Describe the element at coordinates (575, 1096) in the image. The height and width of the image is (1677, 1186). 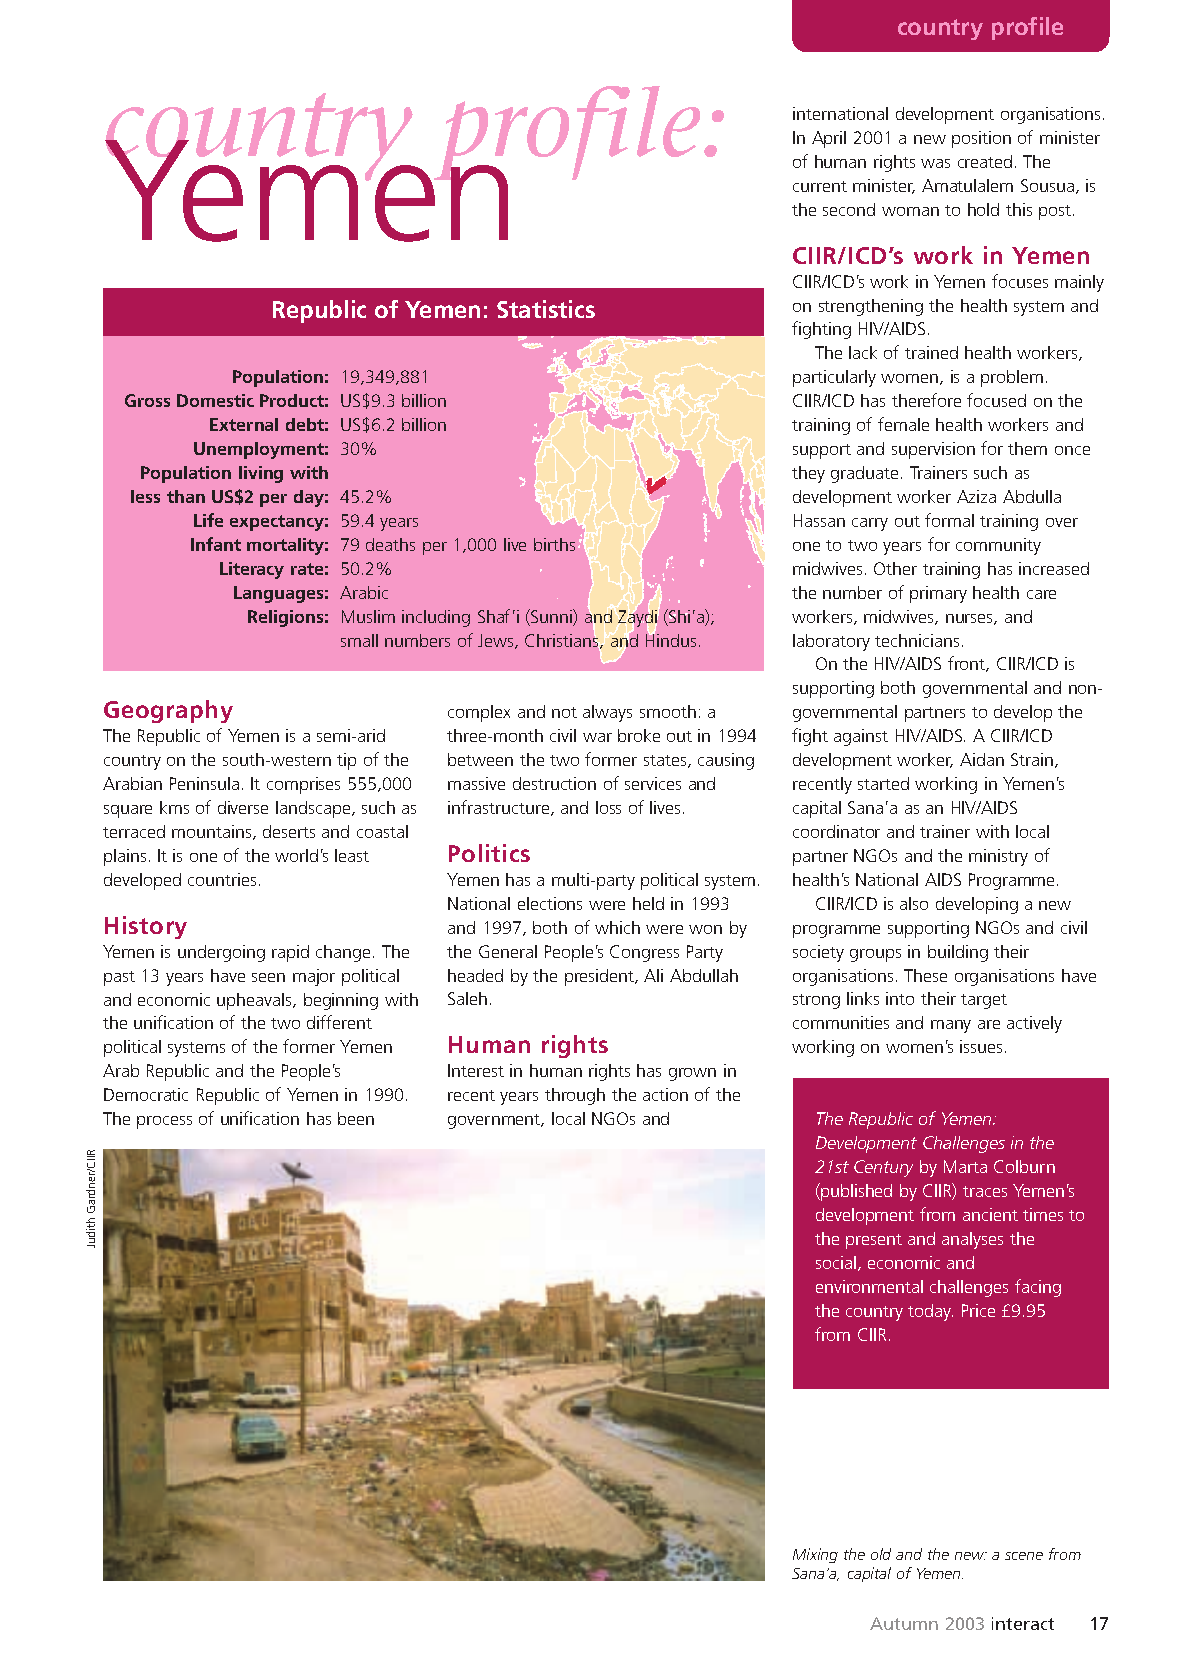
I see `through` at that location.
